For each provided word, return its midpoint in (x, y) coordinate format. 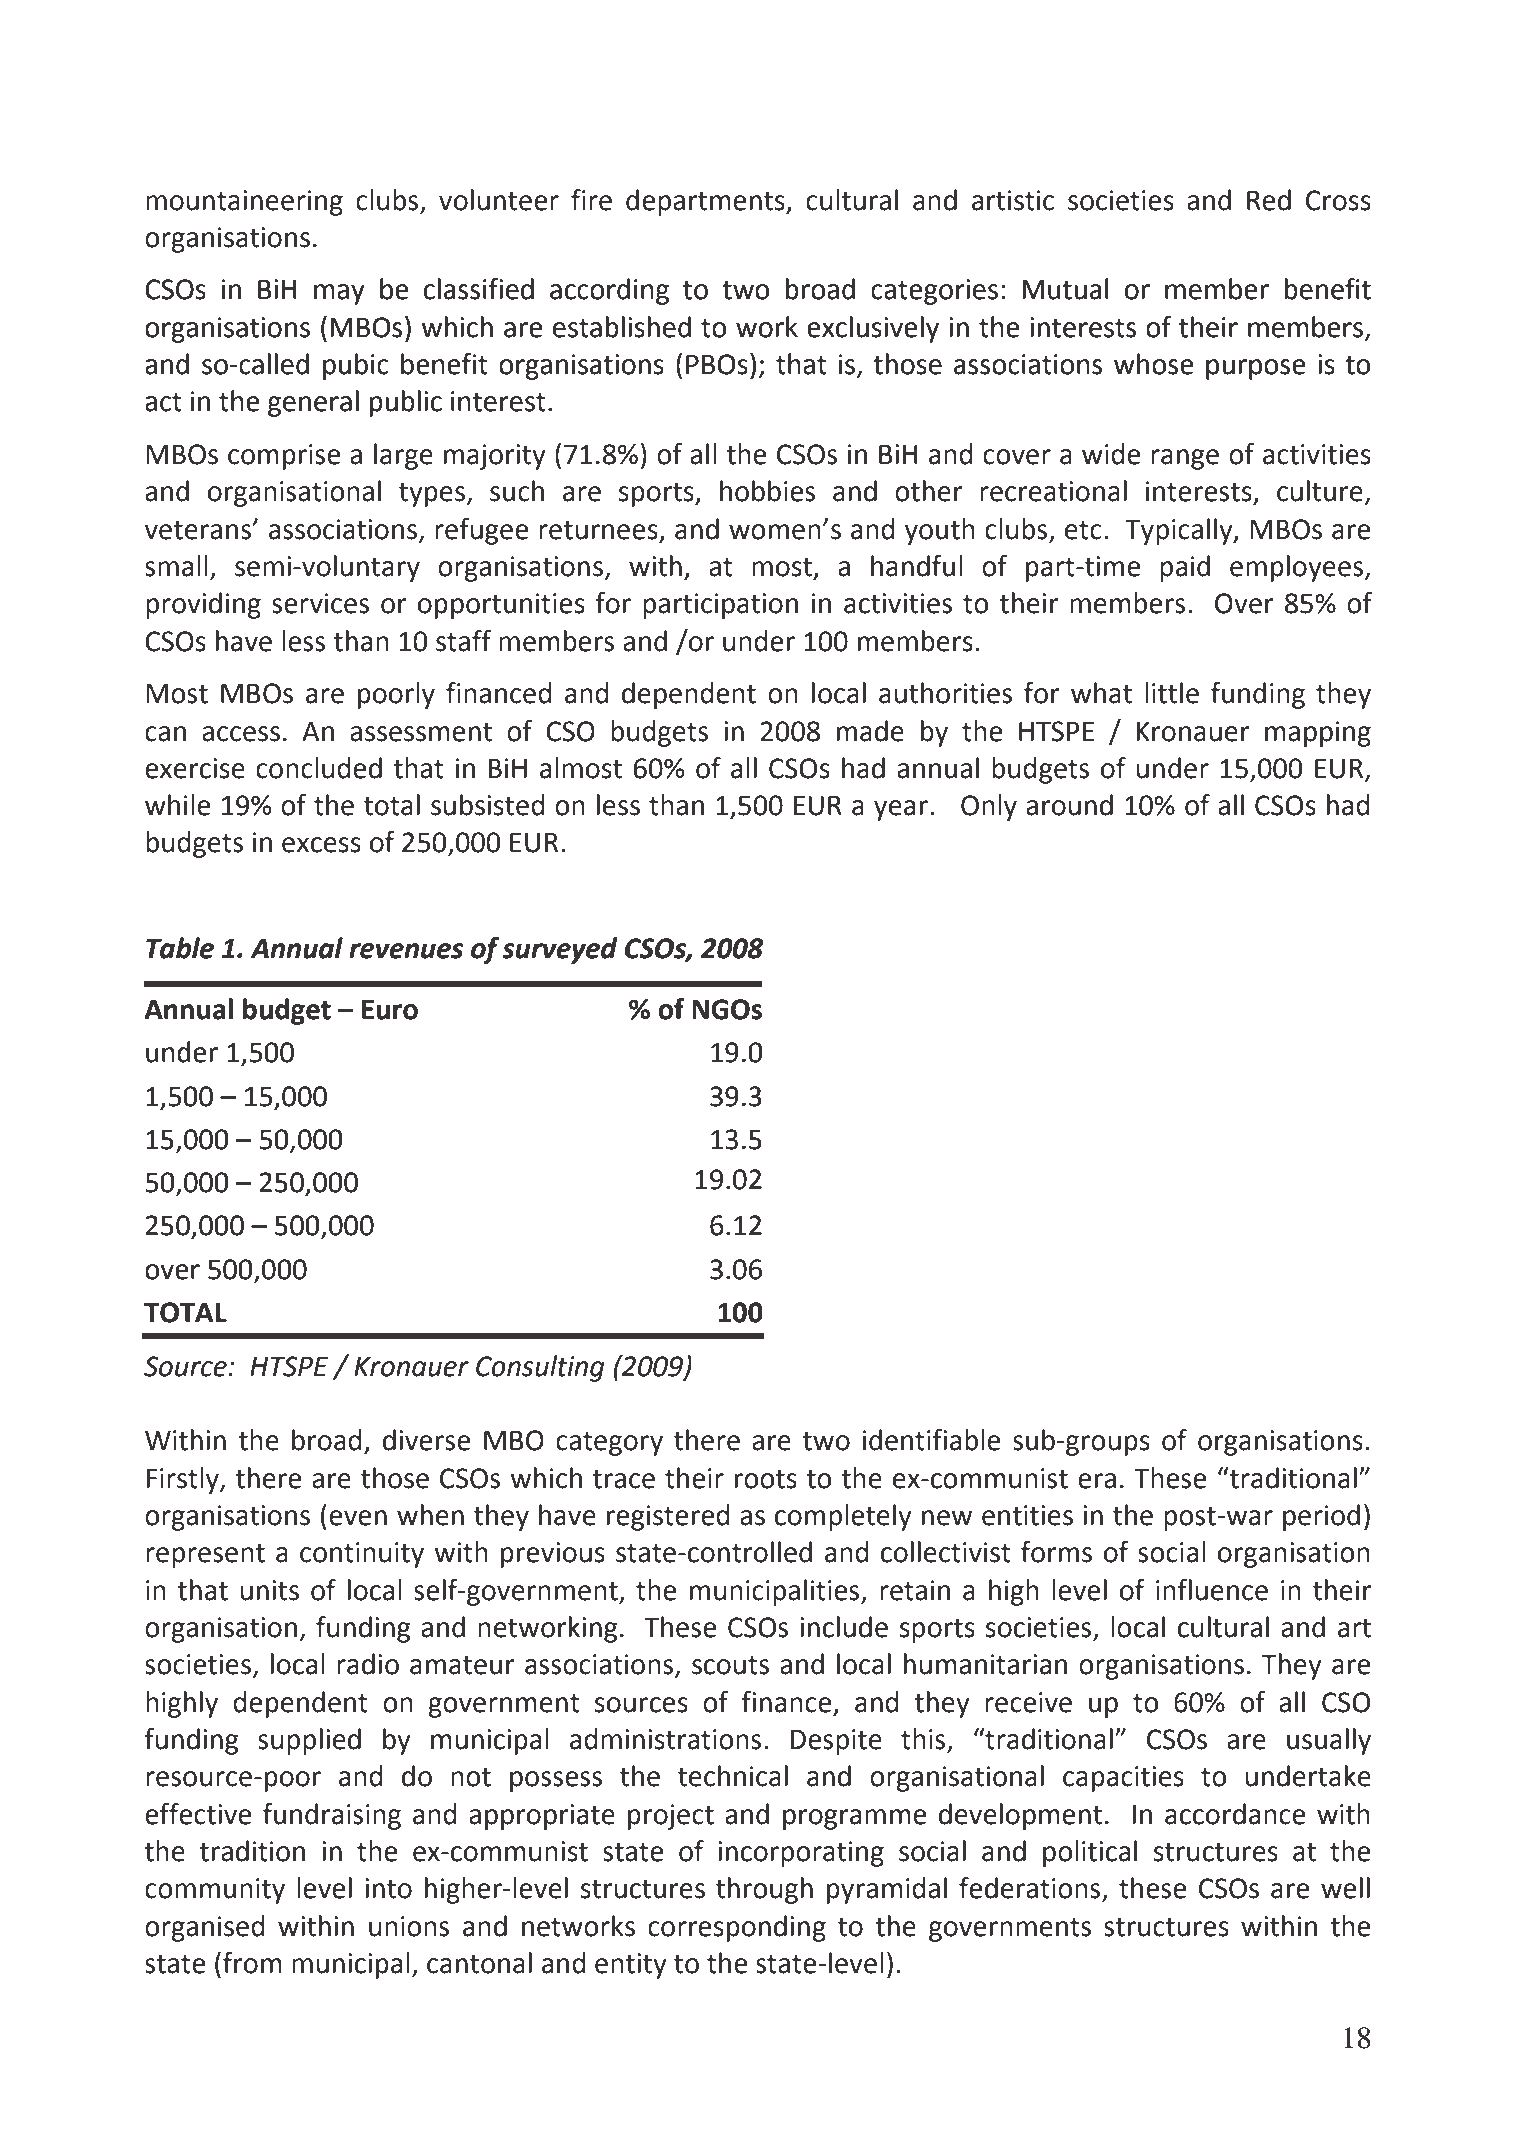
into (388, 1888)
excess (321, 845)
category (609, 1444)
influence (1212, 1590)
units (269, 1590)
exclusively (873, 329)
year (901, 810)
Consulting (540, 1368)
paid (1185, 568)
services (320, 603)
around (1069, 805)
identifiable (931, 1440)
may (339, 294)
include (844, 1627)
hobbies (767, 491)
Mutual (1065, 289)
